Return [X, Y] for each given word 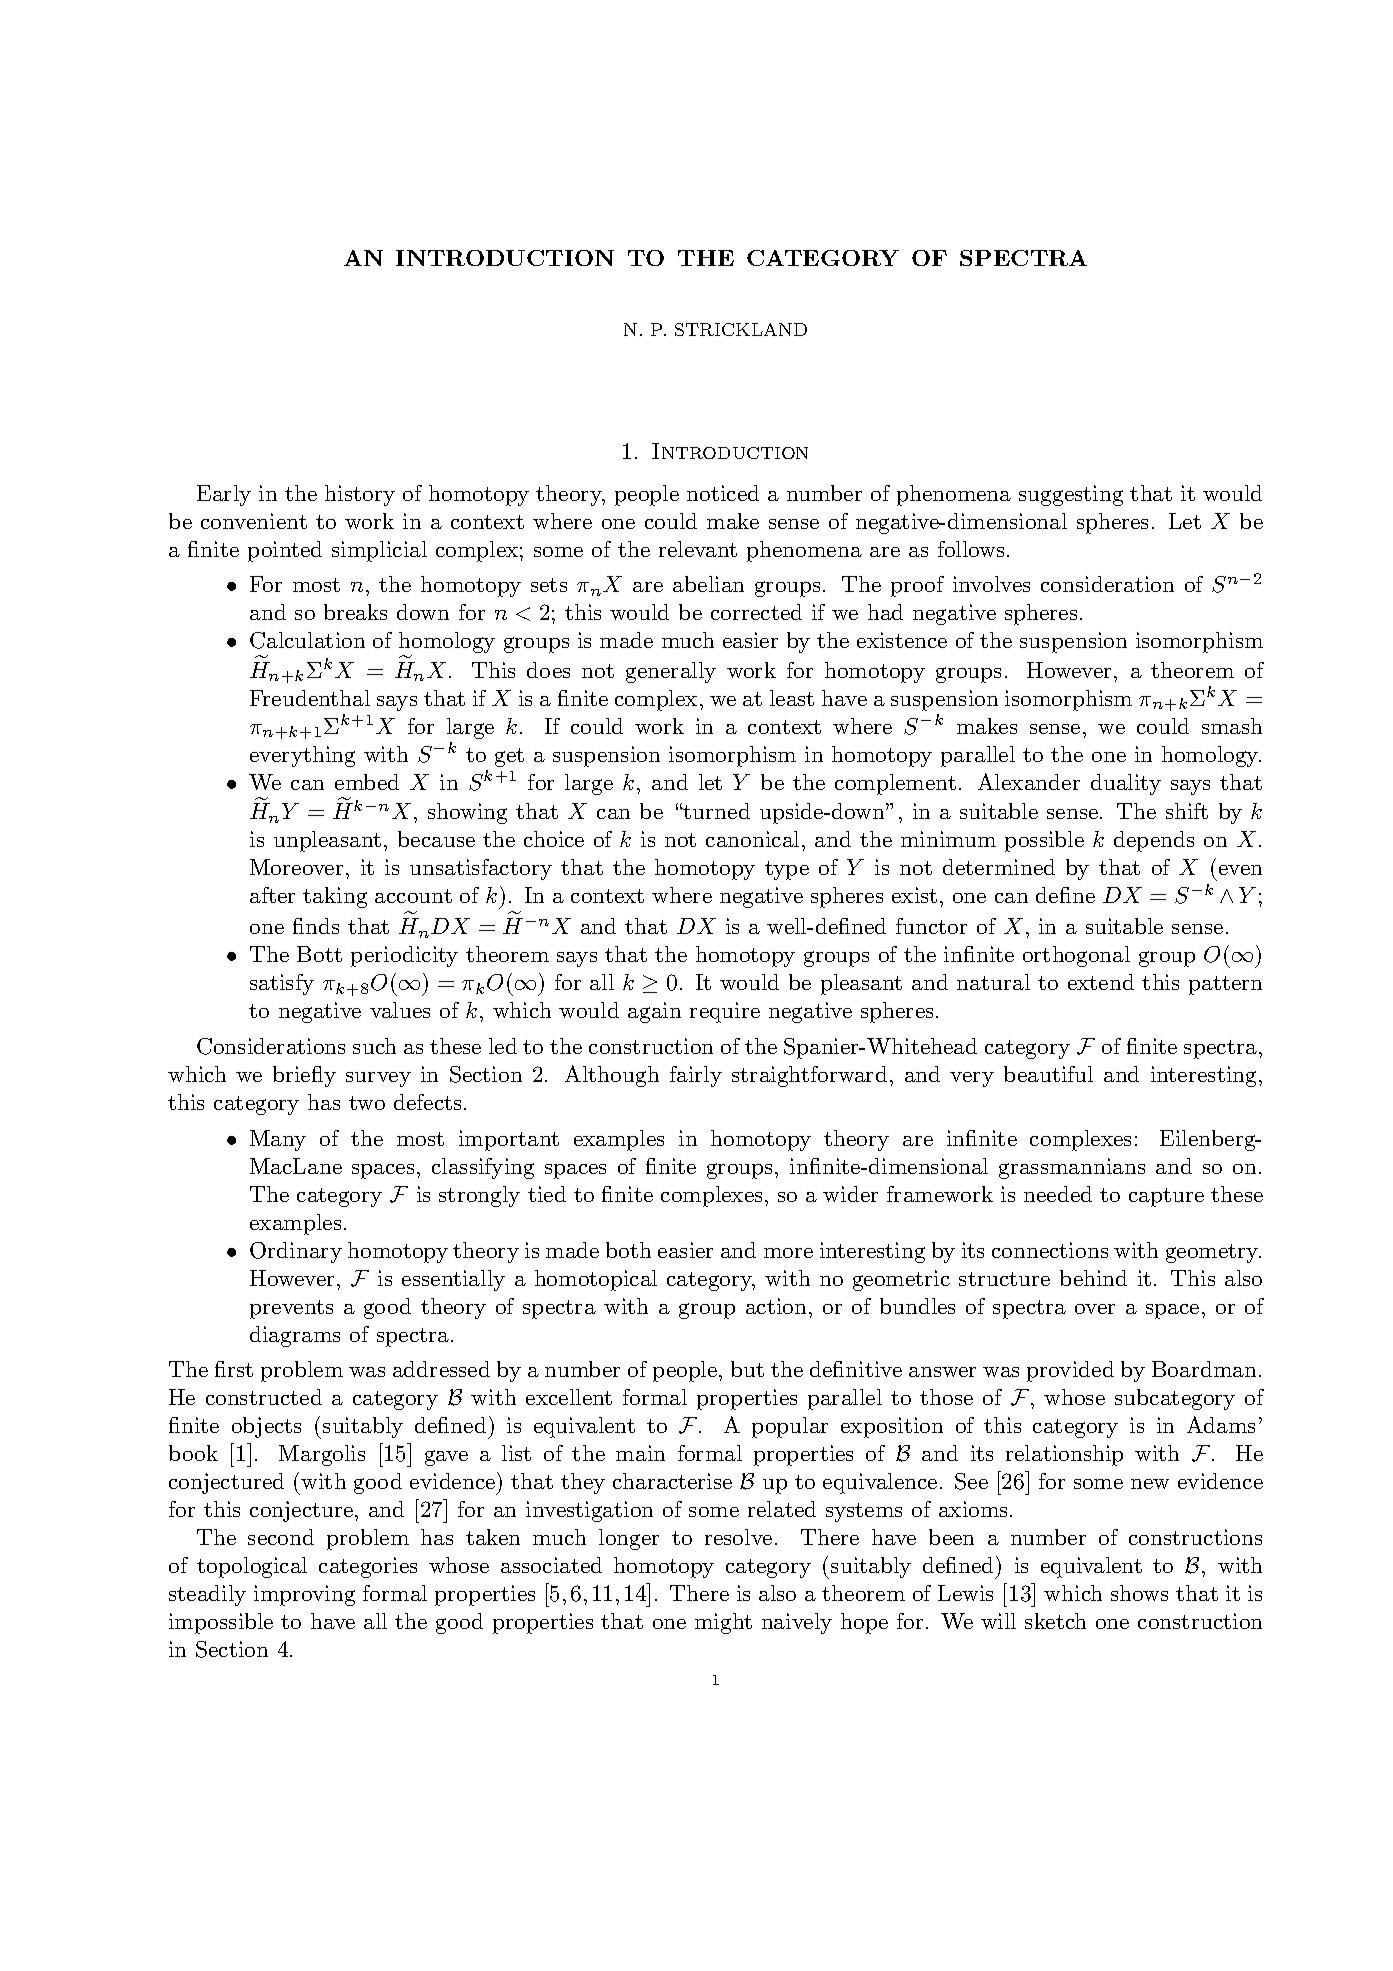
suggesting [1071, 495]
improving [304, 1595]
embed [367, 782]
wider [850, 1194]
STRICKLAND [741, 329]
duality [1126, 784]
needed [1058, 1194]
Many [278, 1140]
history [360, 495]
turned [716, 811]
